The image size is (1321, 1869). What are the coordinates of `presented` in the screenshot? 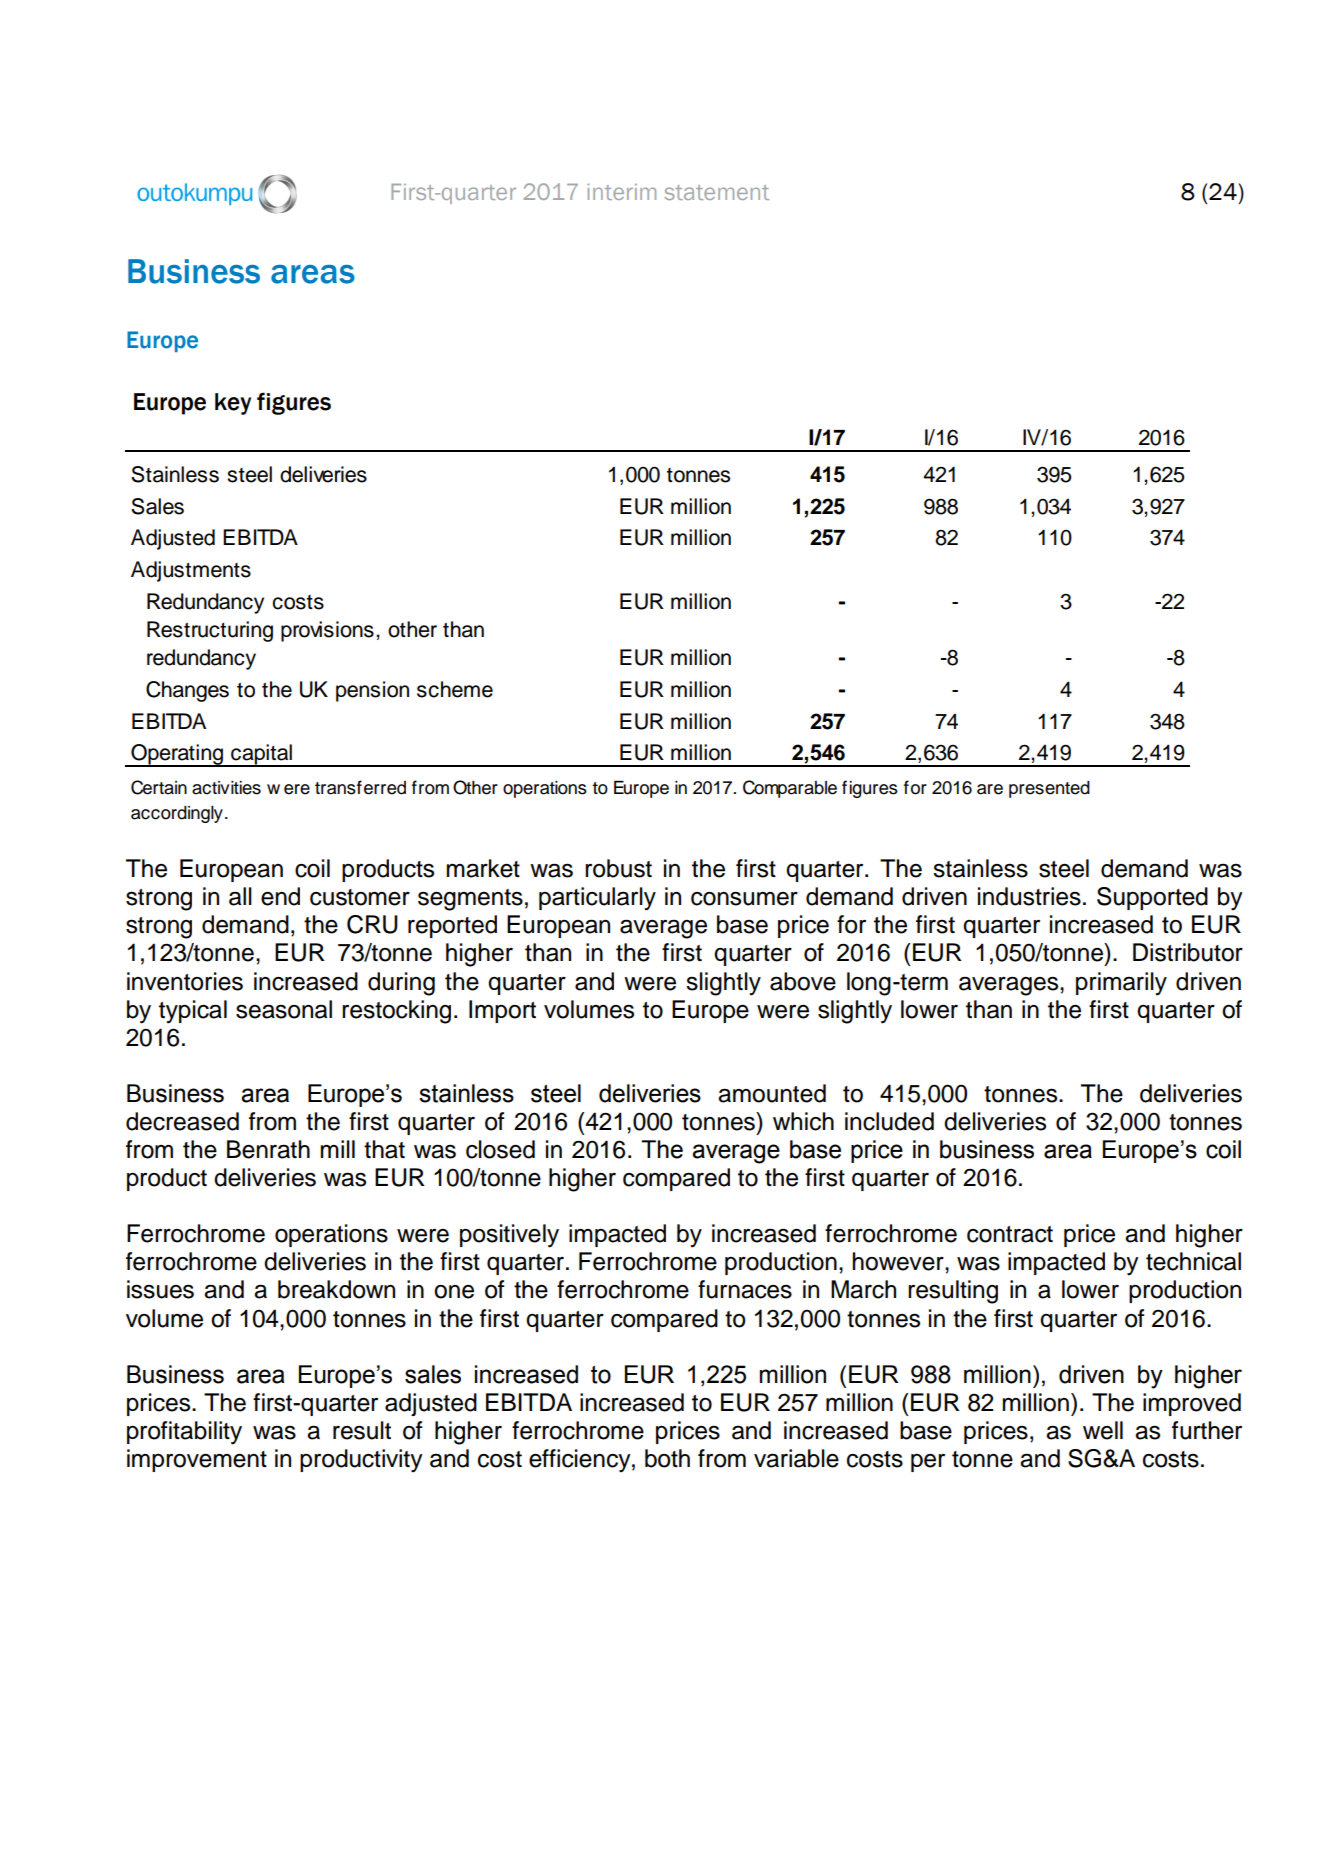 It's located at (1049, 789).
